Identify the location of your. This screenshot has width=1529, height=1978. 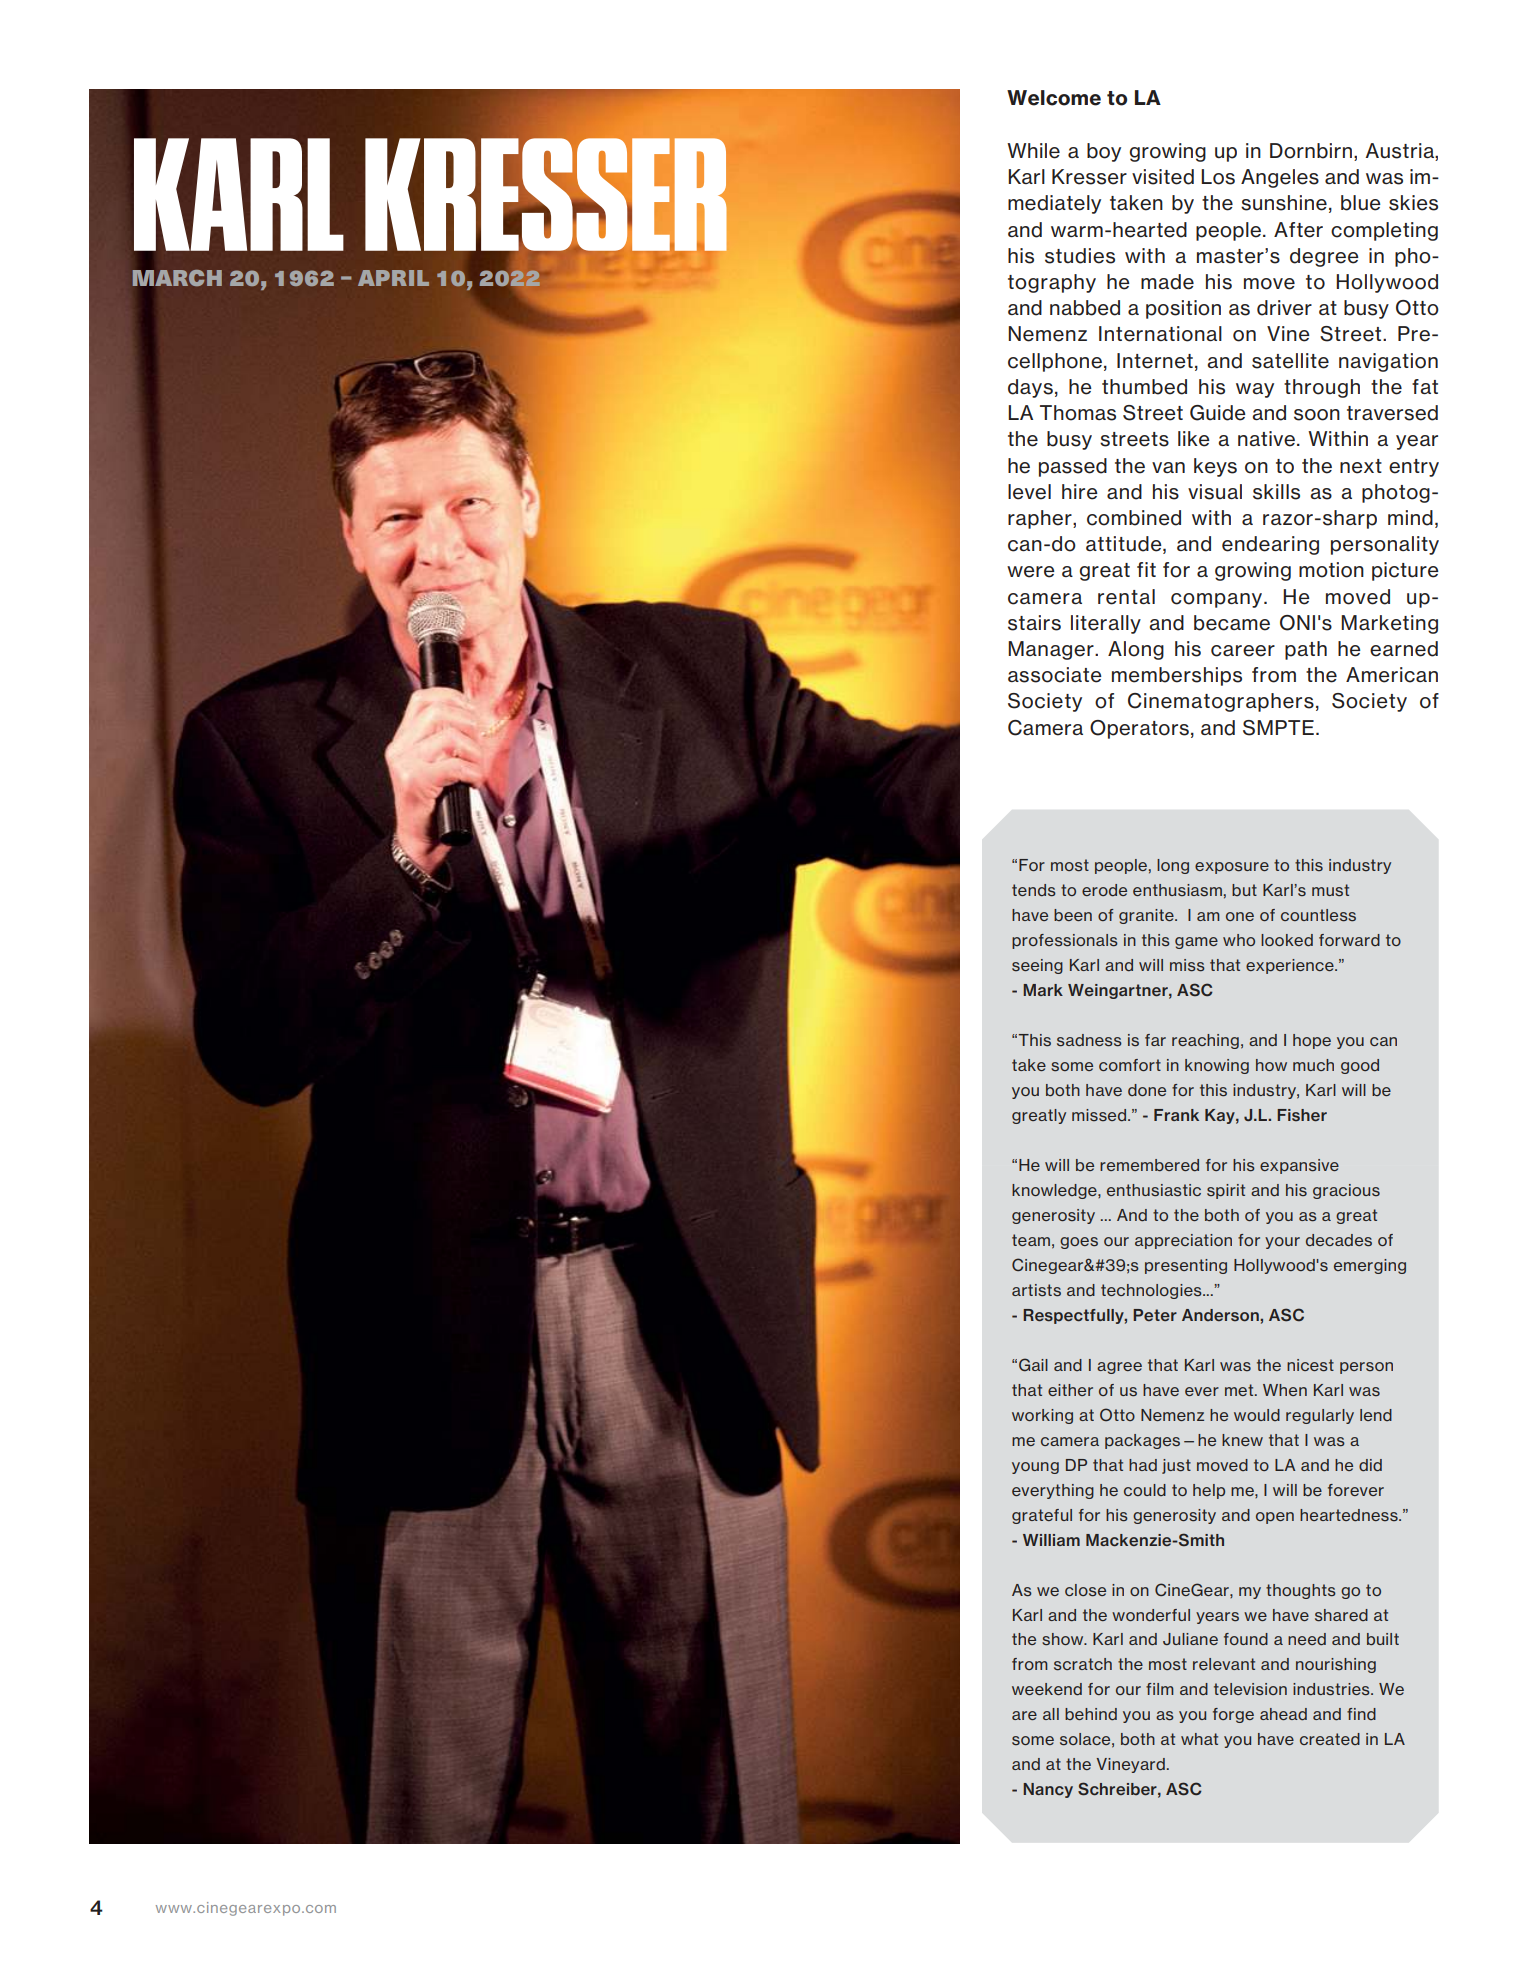
(1282, 1243).
